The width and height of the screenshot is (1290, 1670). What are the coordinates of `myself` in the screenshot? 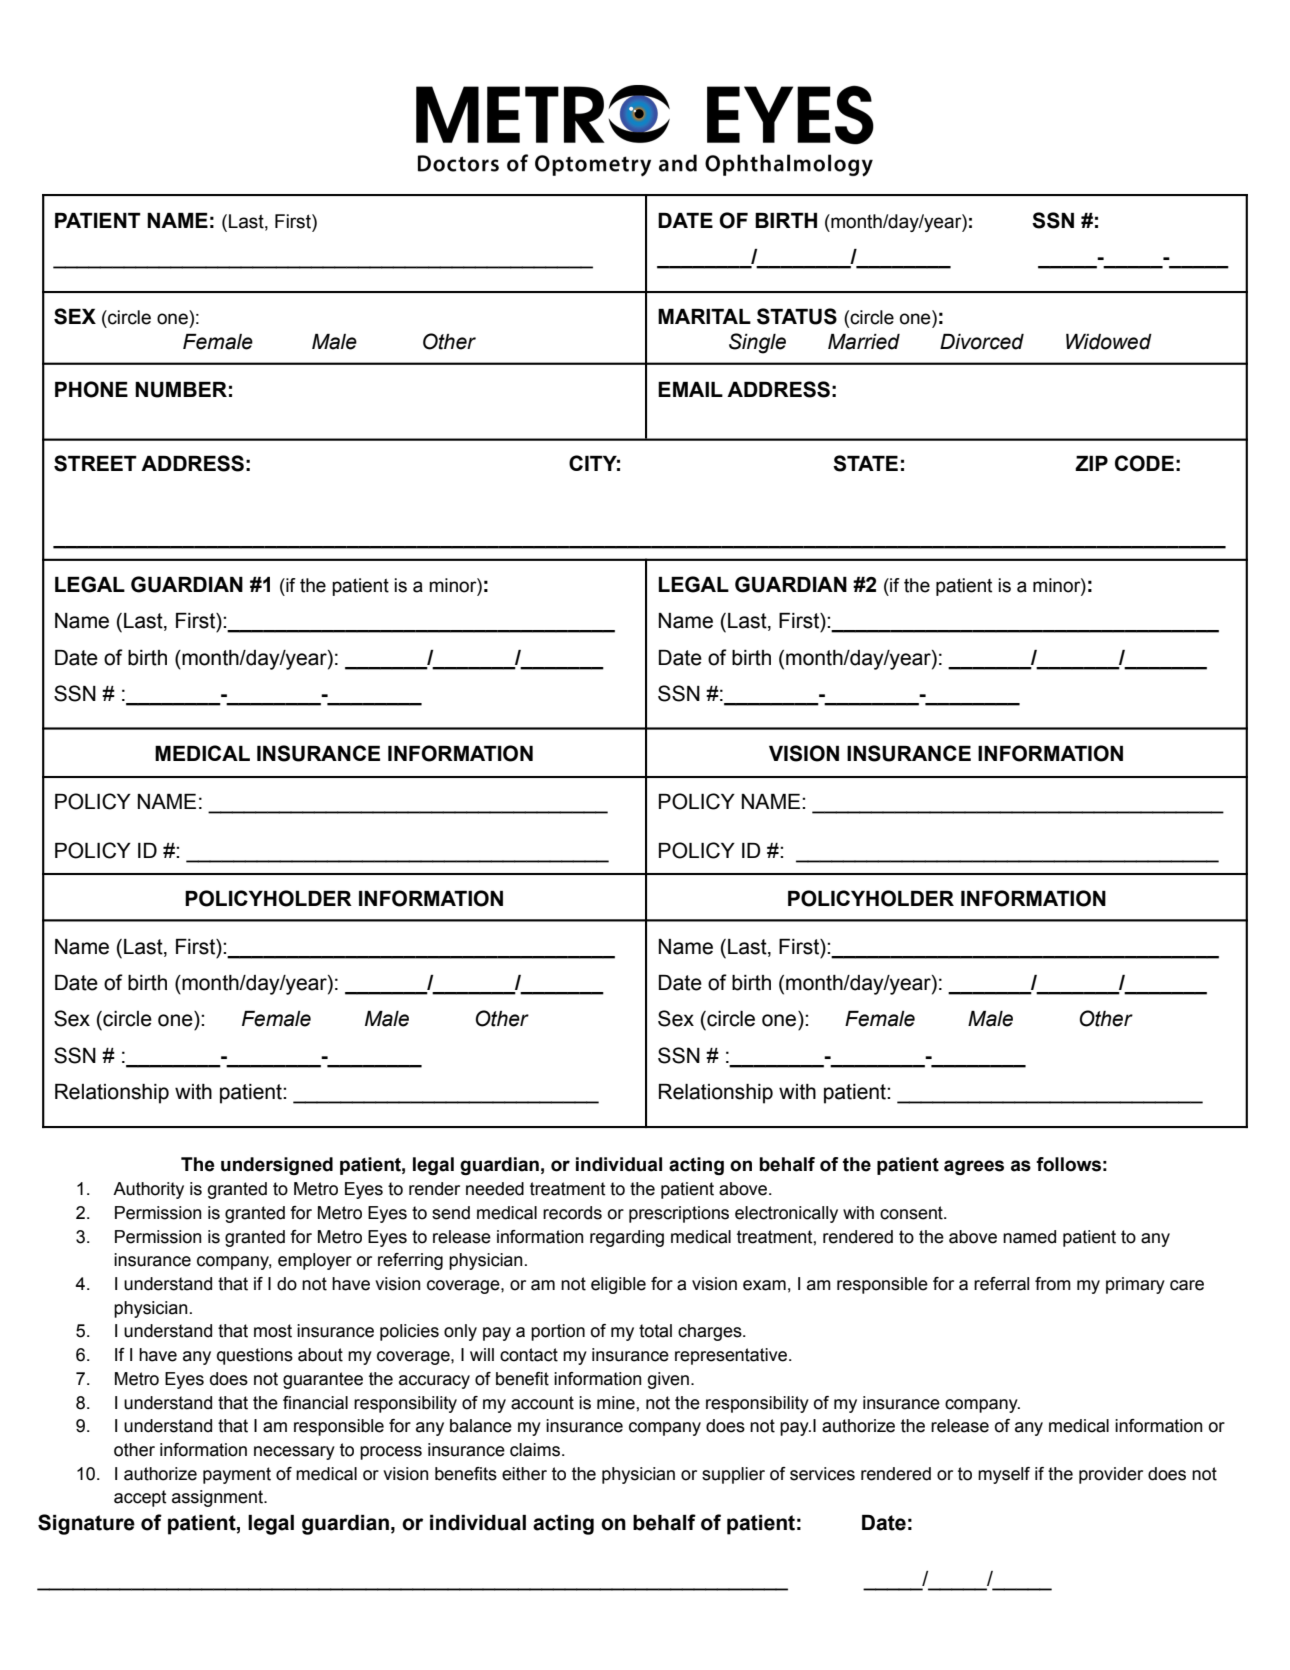 It's located at (1004, 1475).
